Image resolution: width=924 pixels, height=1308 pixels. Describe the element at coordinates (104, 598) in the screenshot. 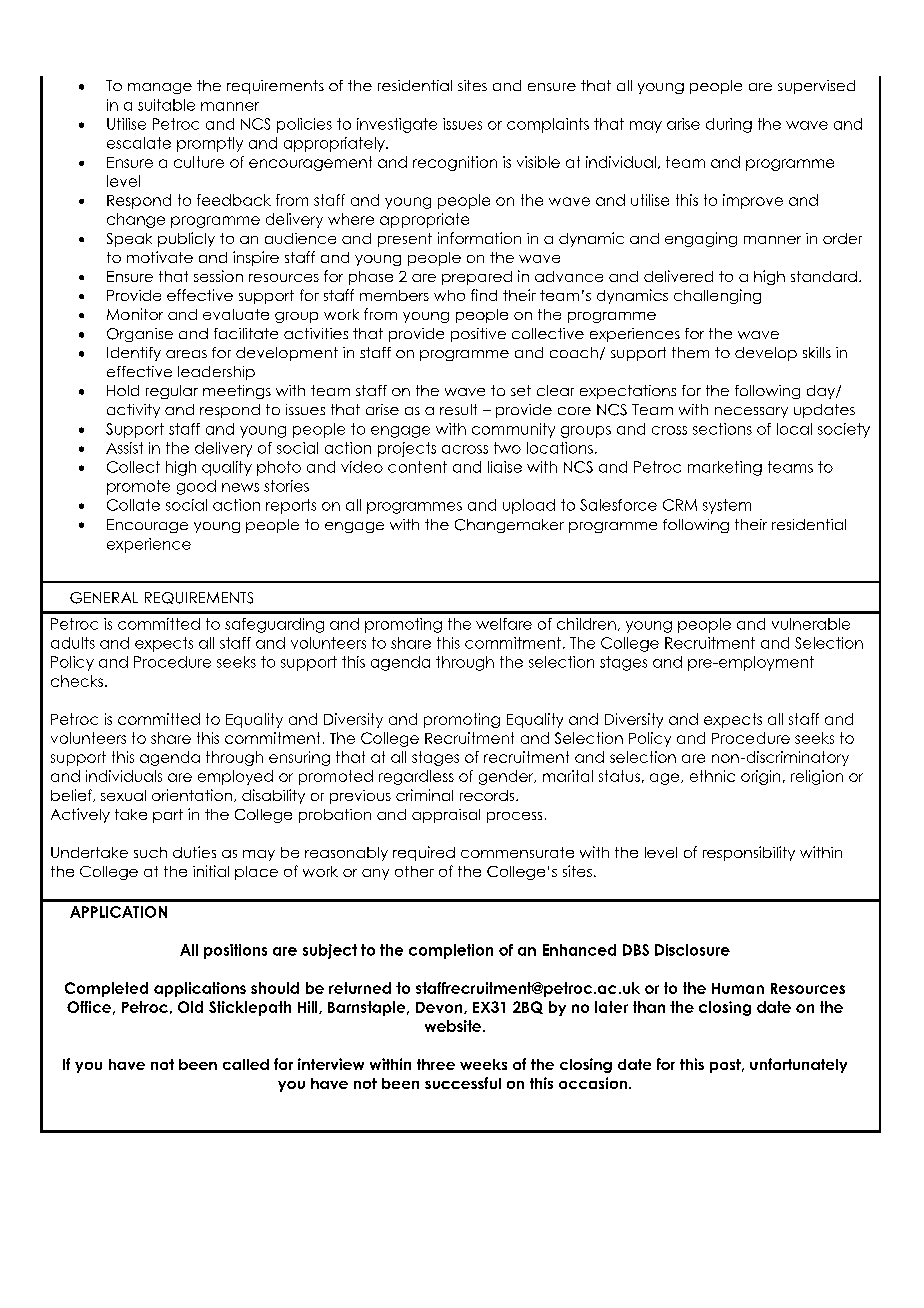

I see `GENERAL` at that location.
